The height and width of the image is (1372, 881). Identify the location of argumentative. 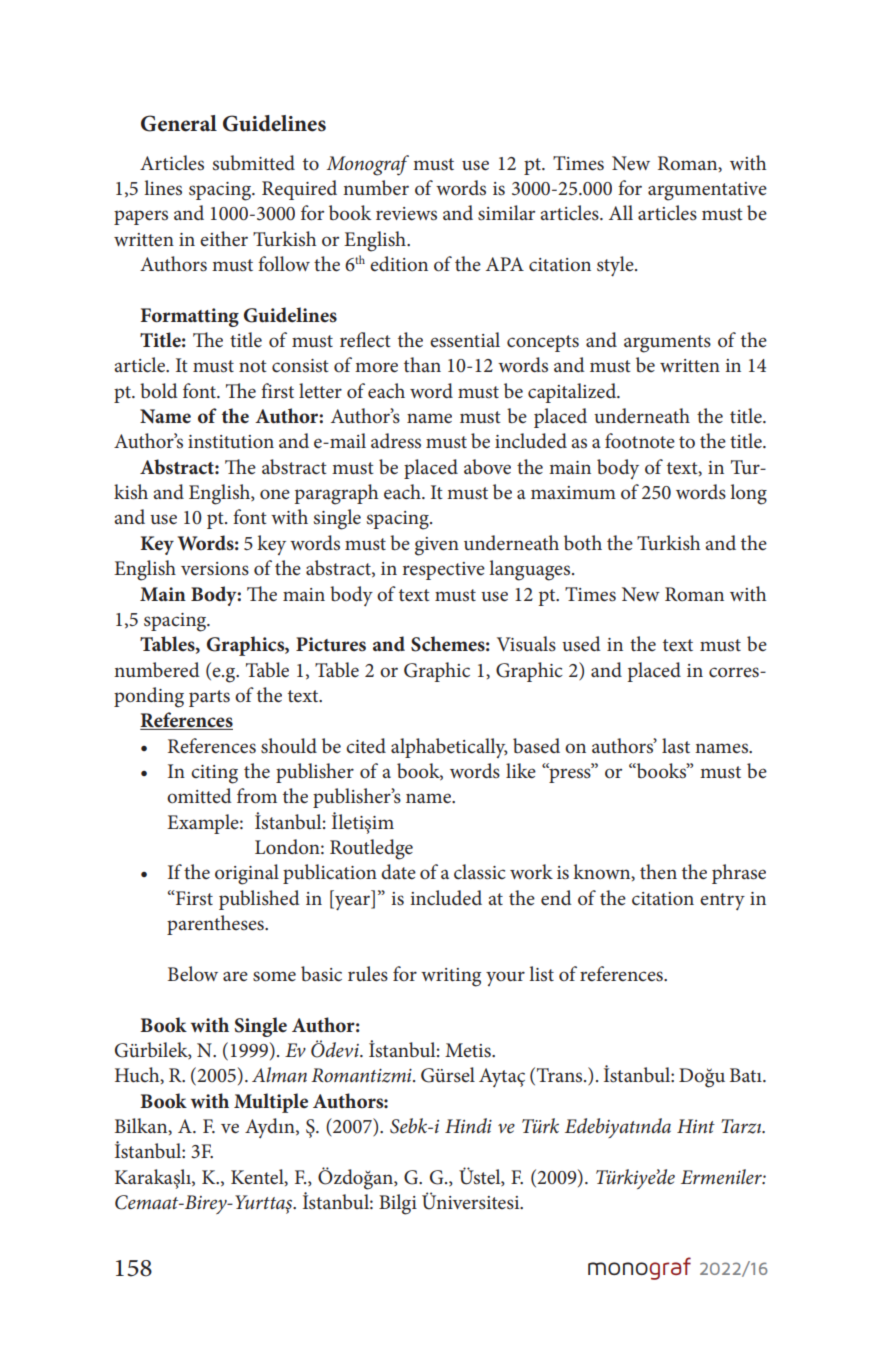
(707, 191).
